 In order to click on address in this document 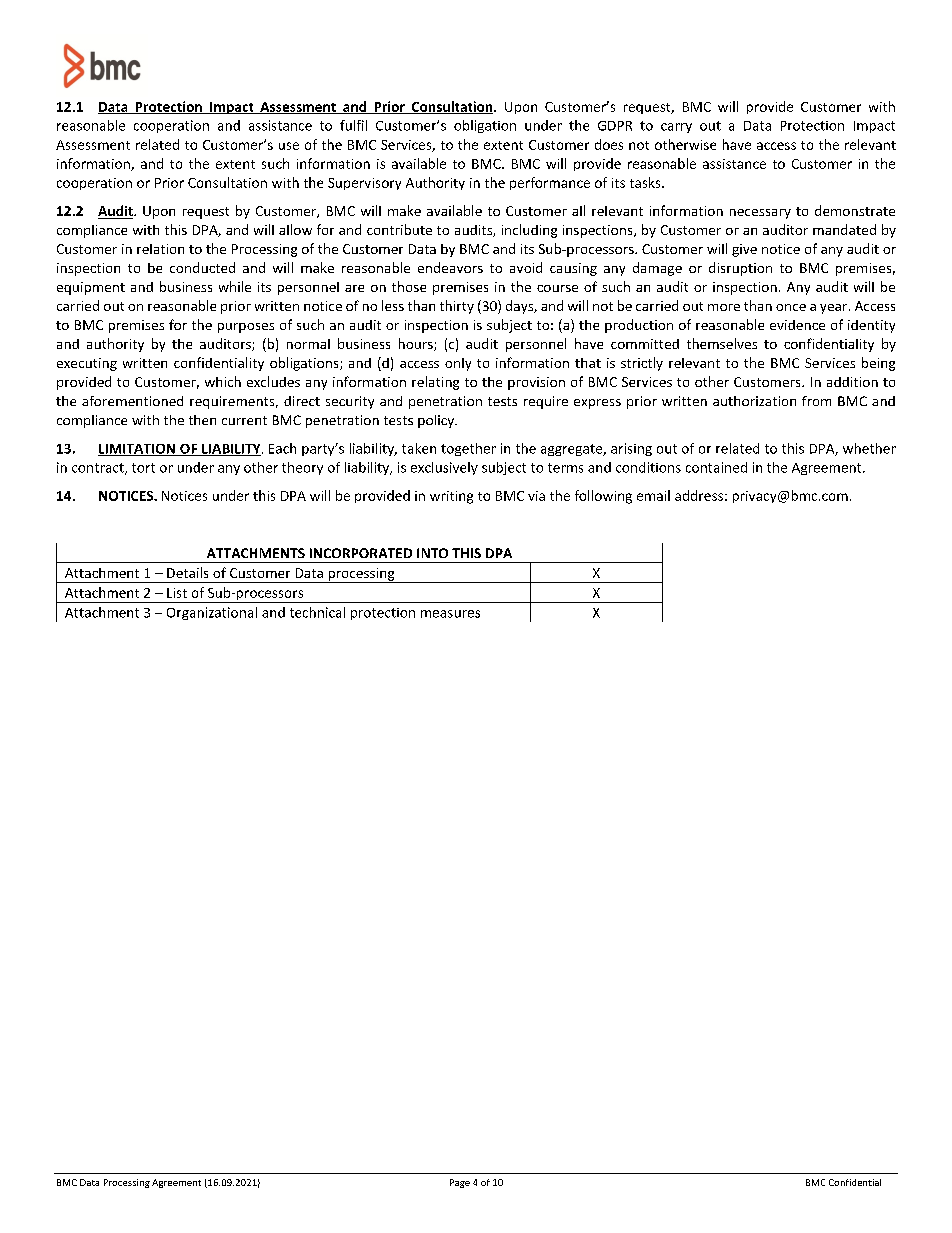, I will do `click(699, 495)`.
